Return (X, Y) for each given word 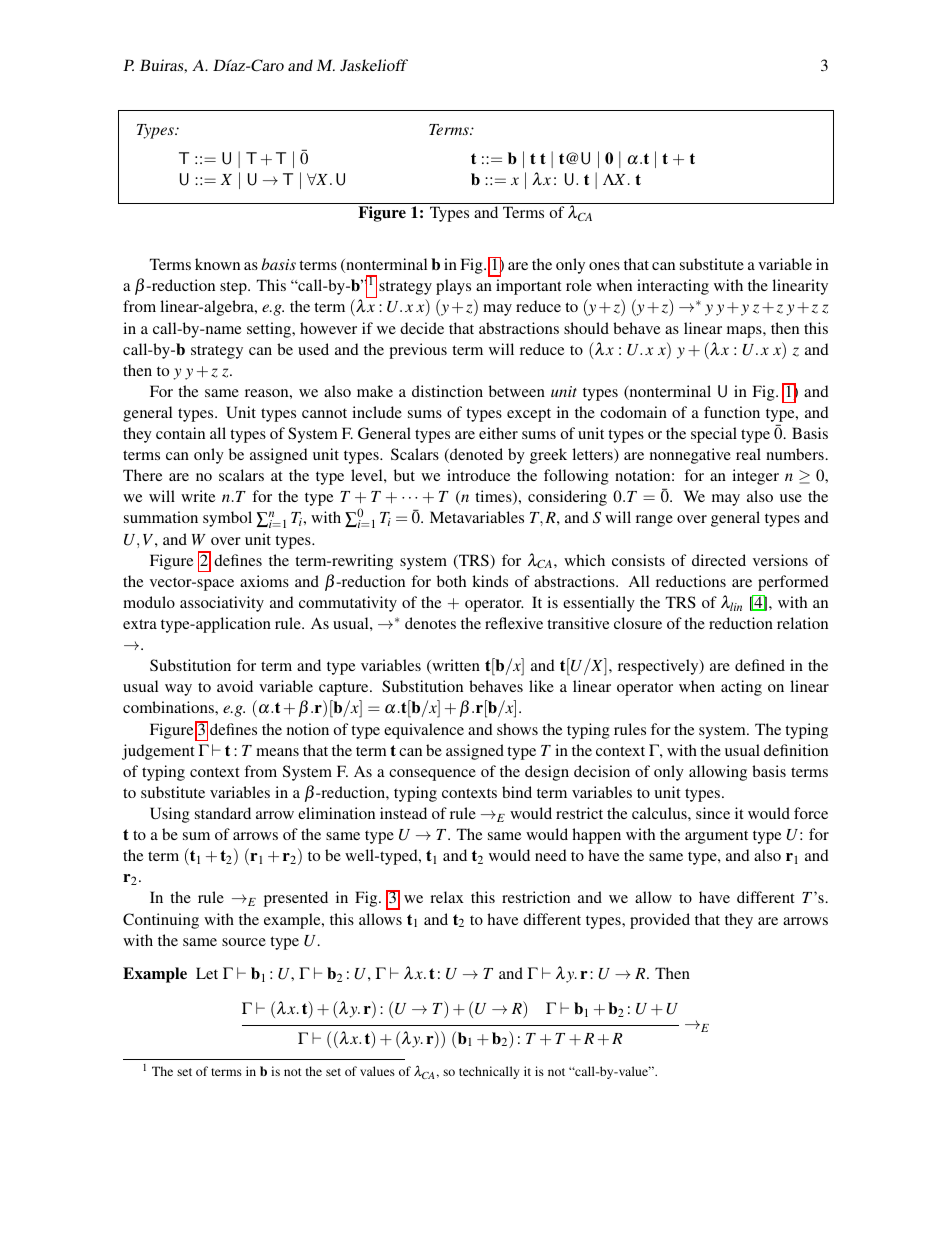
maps (745, 332)
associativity (222, 604)
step (234, 288)
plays (453, 287)
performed (793, 583)
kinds (490, 581)
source (244, 942)
